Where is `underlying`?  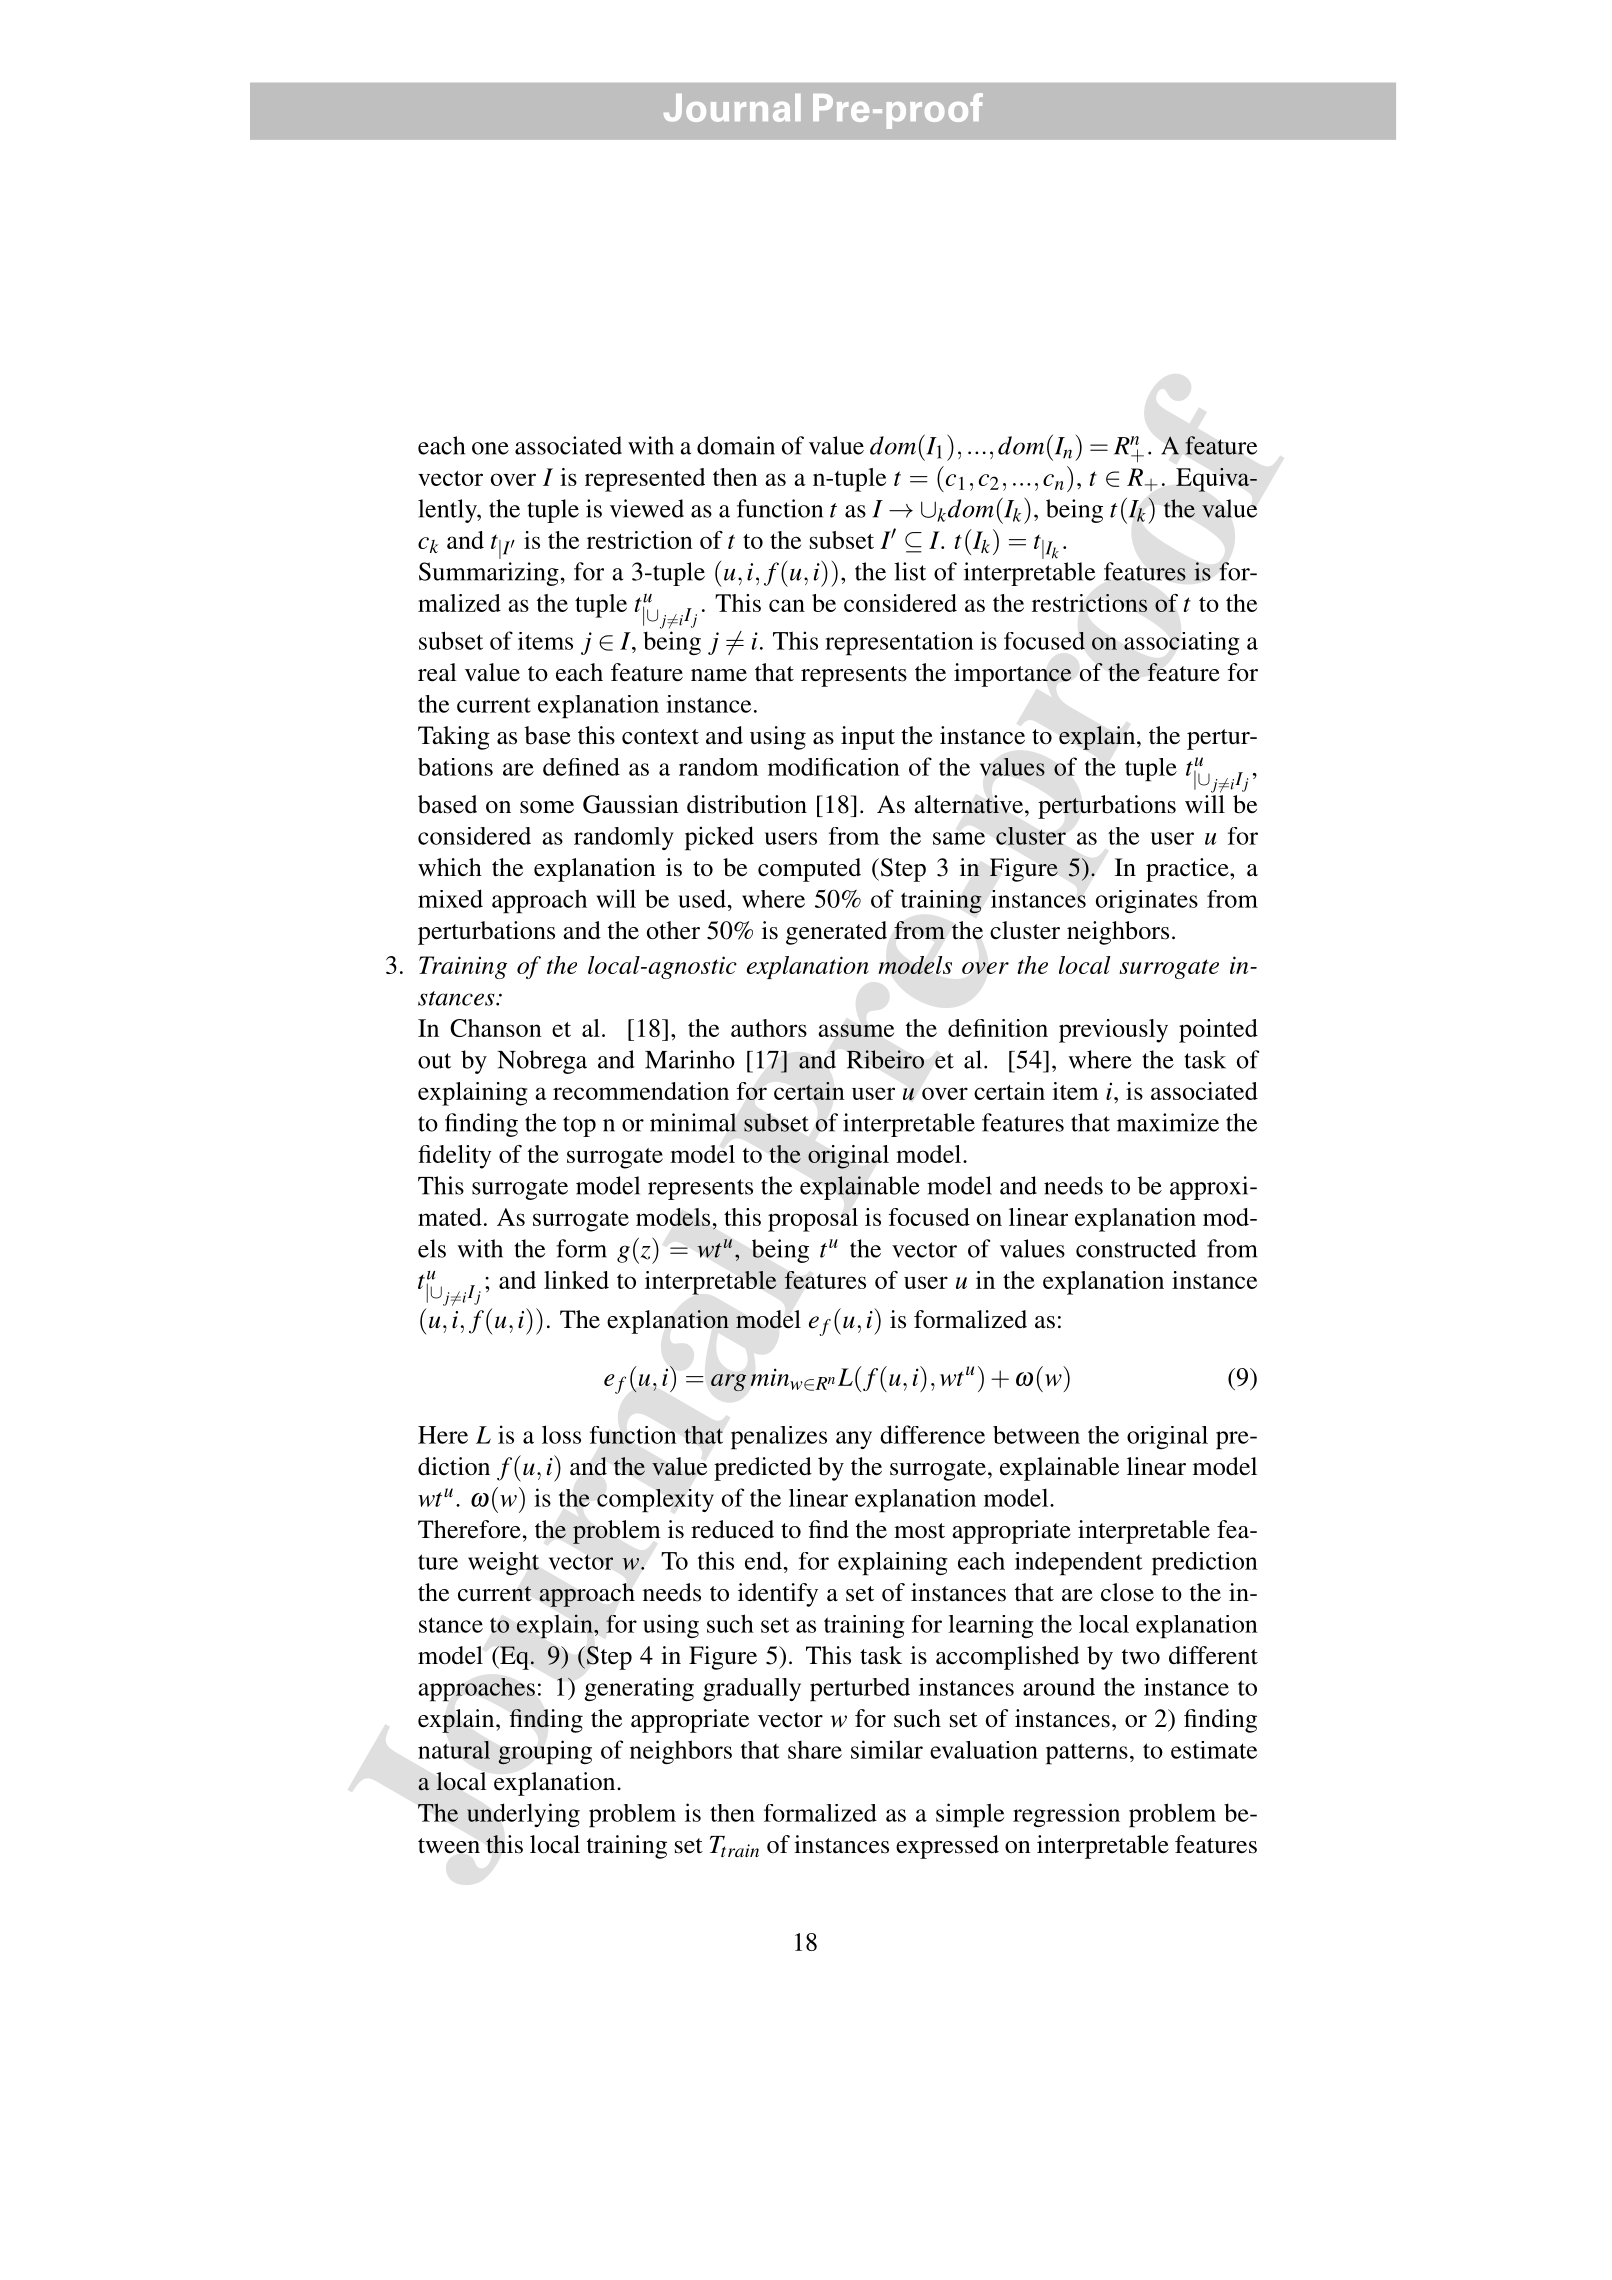 underlying is located at coordinates (523, 1815).
